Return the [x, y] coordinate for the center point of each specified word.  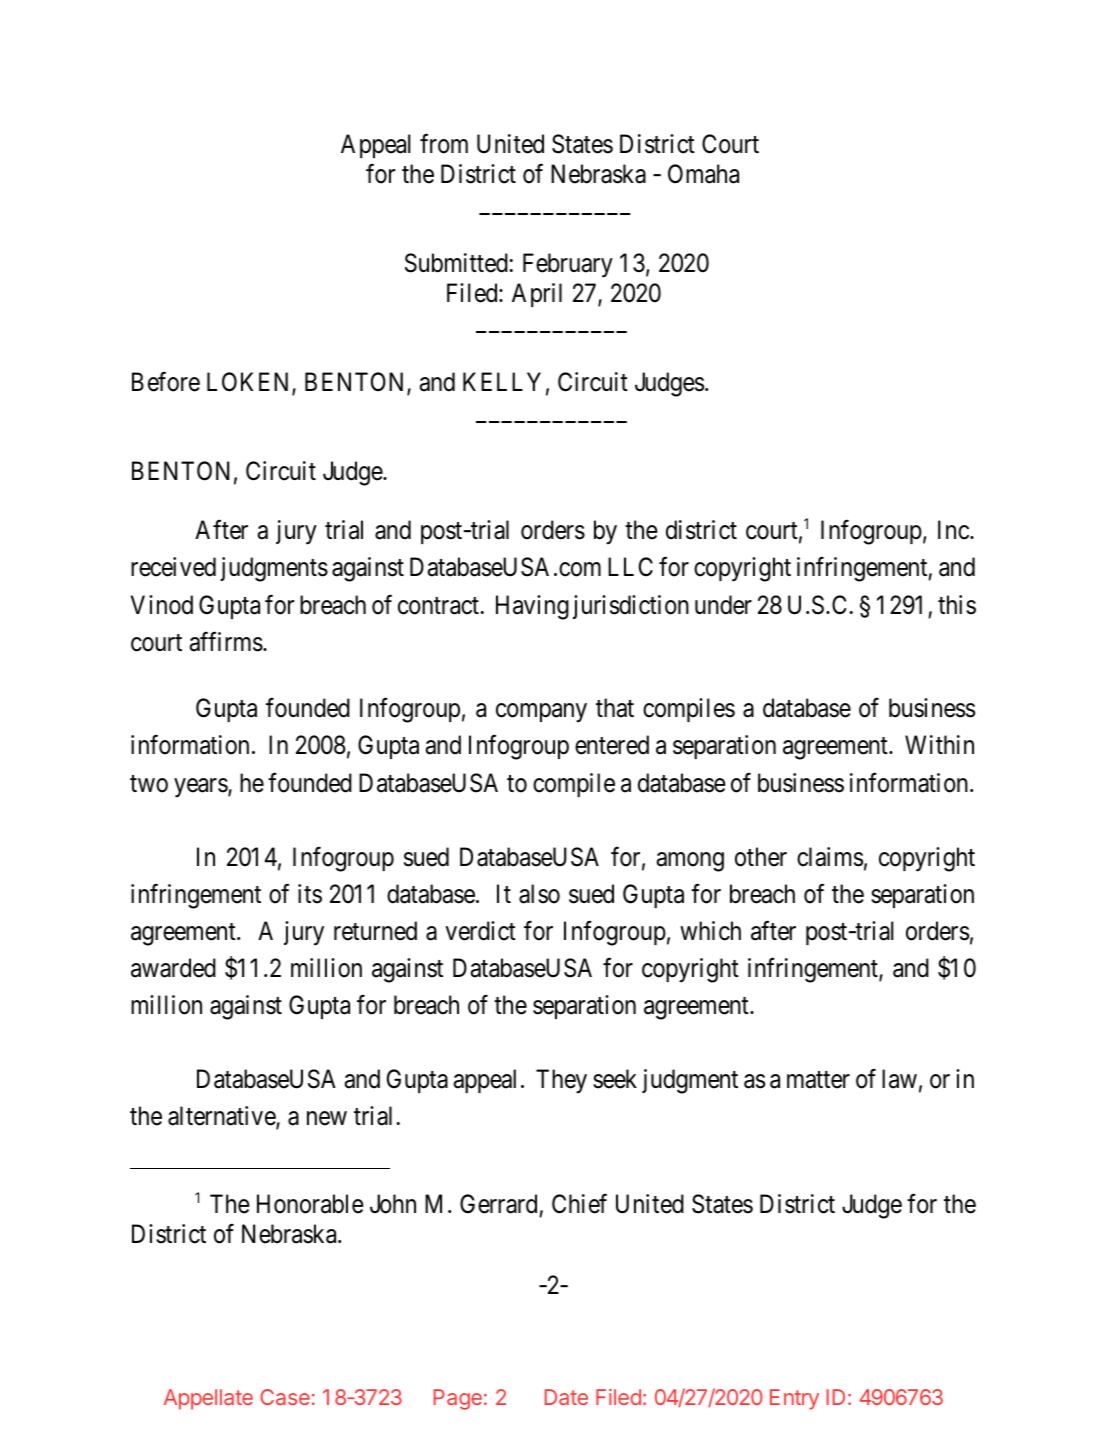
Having [532, 607]
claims [830, 857]
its [310, 894]
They [561, 1081]
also [539, 894]
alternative [222, 1117]
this [957, 605]
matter [818, 1080]
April [537, 295]
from [444, 144]
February [568, 265]
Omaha [703, 174]
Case [285, 1397]
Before [166, 382]
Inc [953, 530]
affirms [226, 641]
